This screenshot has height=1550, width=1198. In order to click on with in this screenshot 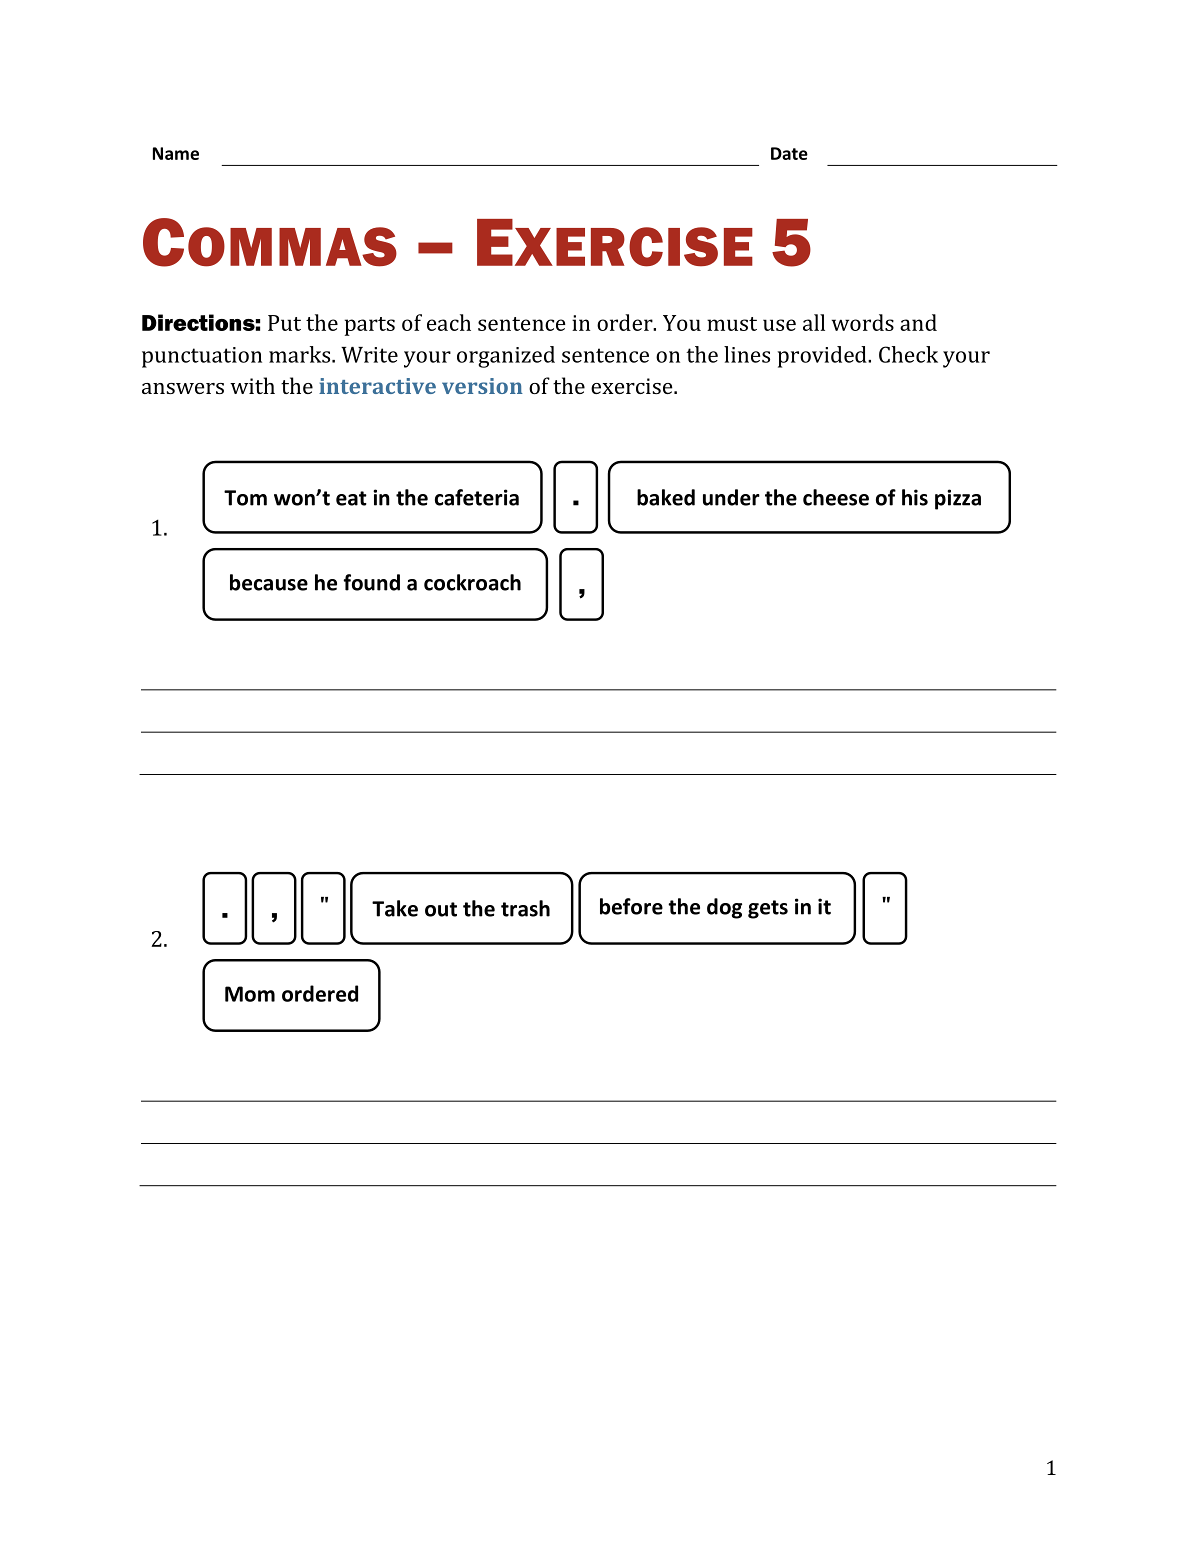, I will do `click(252, 385)`.
